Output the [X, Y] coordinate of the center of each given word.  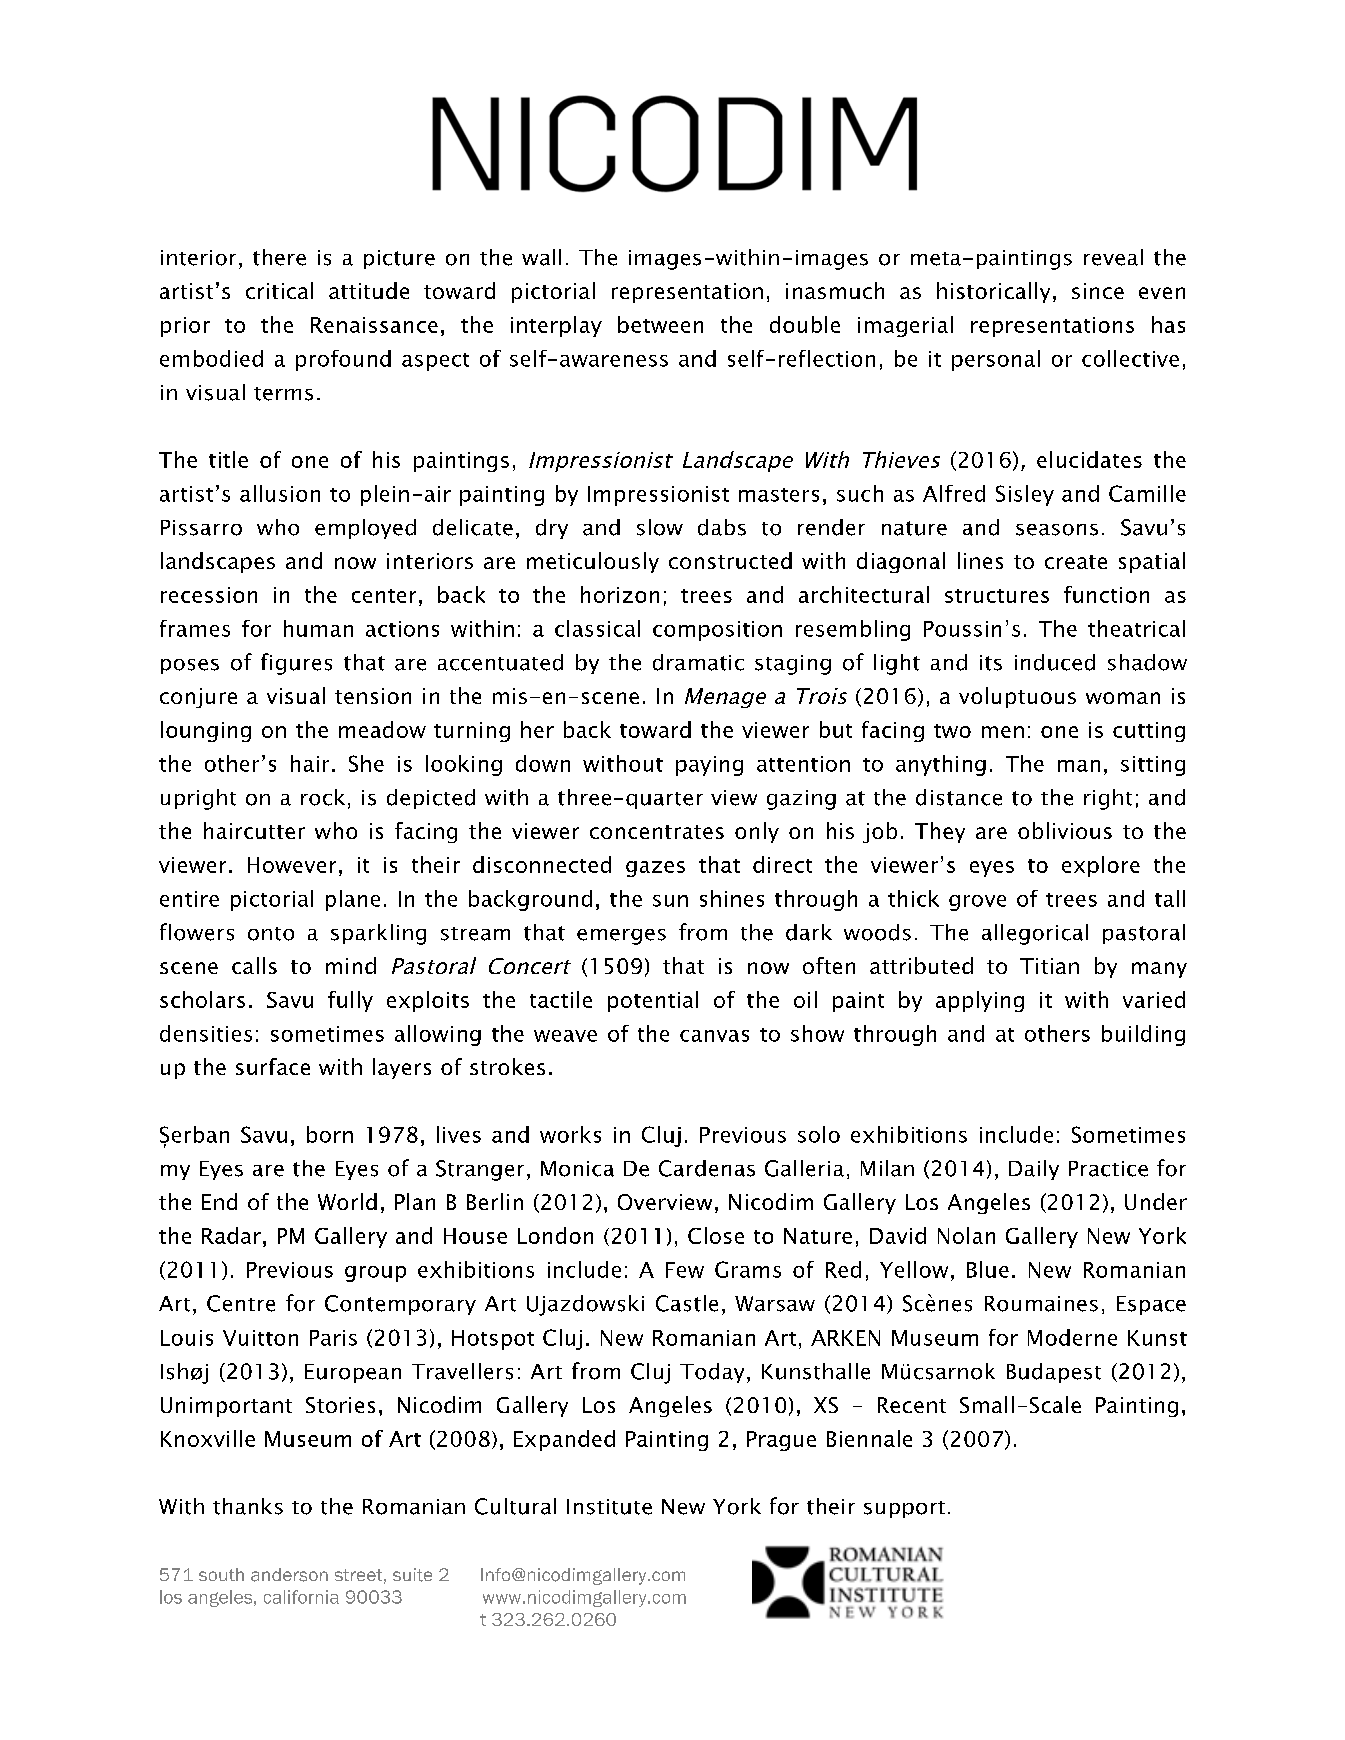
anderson [289, 1575]
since [1098, 291]
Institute [609, 1507]
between [660, 324]
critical [279, 290]
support [904, 1509]
